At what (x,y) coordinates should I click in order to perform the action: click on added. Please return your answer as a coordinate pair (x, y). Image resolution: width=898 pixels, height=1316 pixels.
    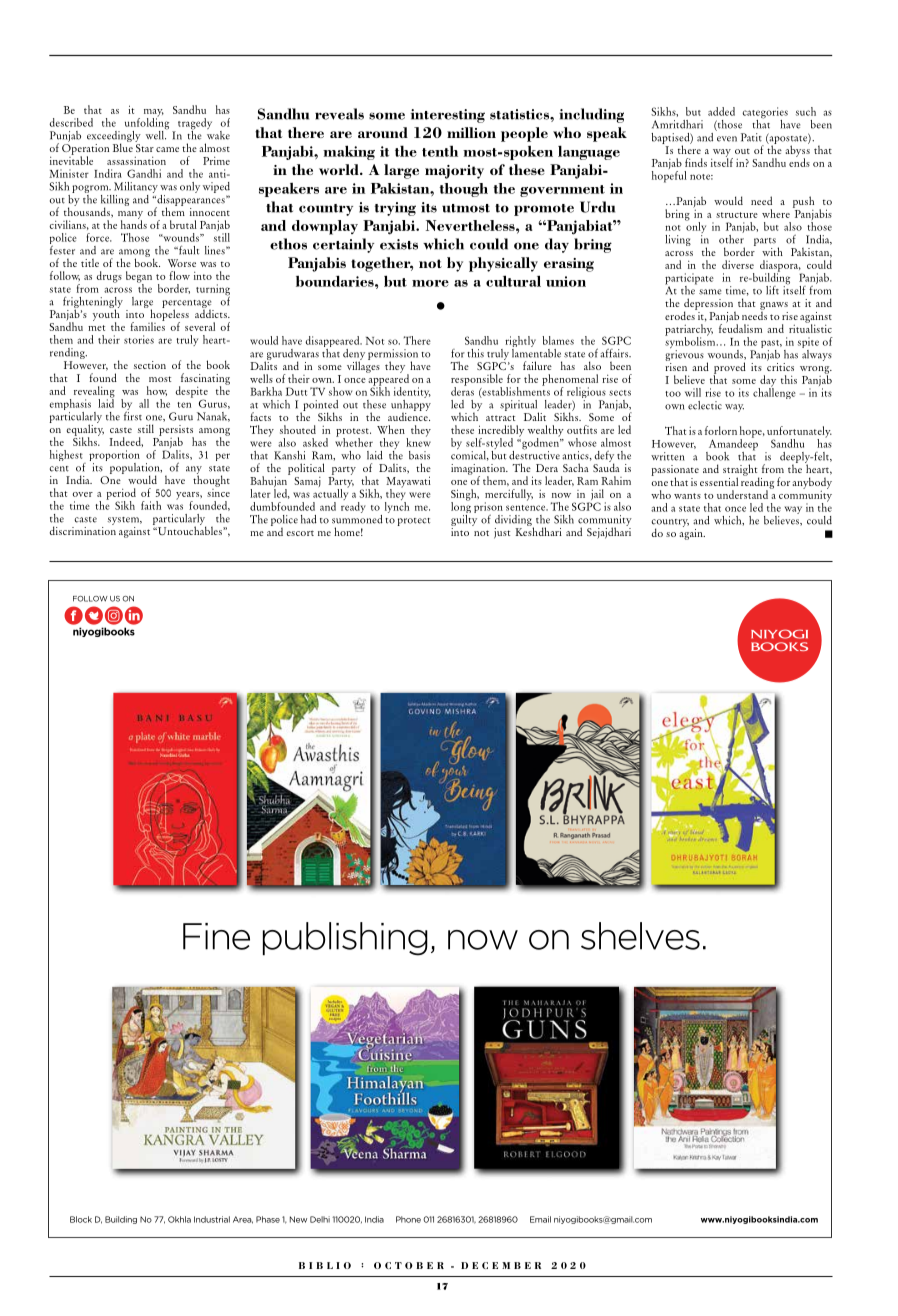
    Looking at the image, I should click on (721, 111).
